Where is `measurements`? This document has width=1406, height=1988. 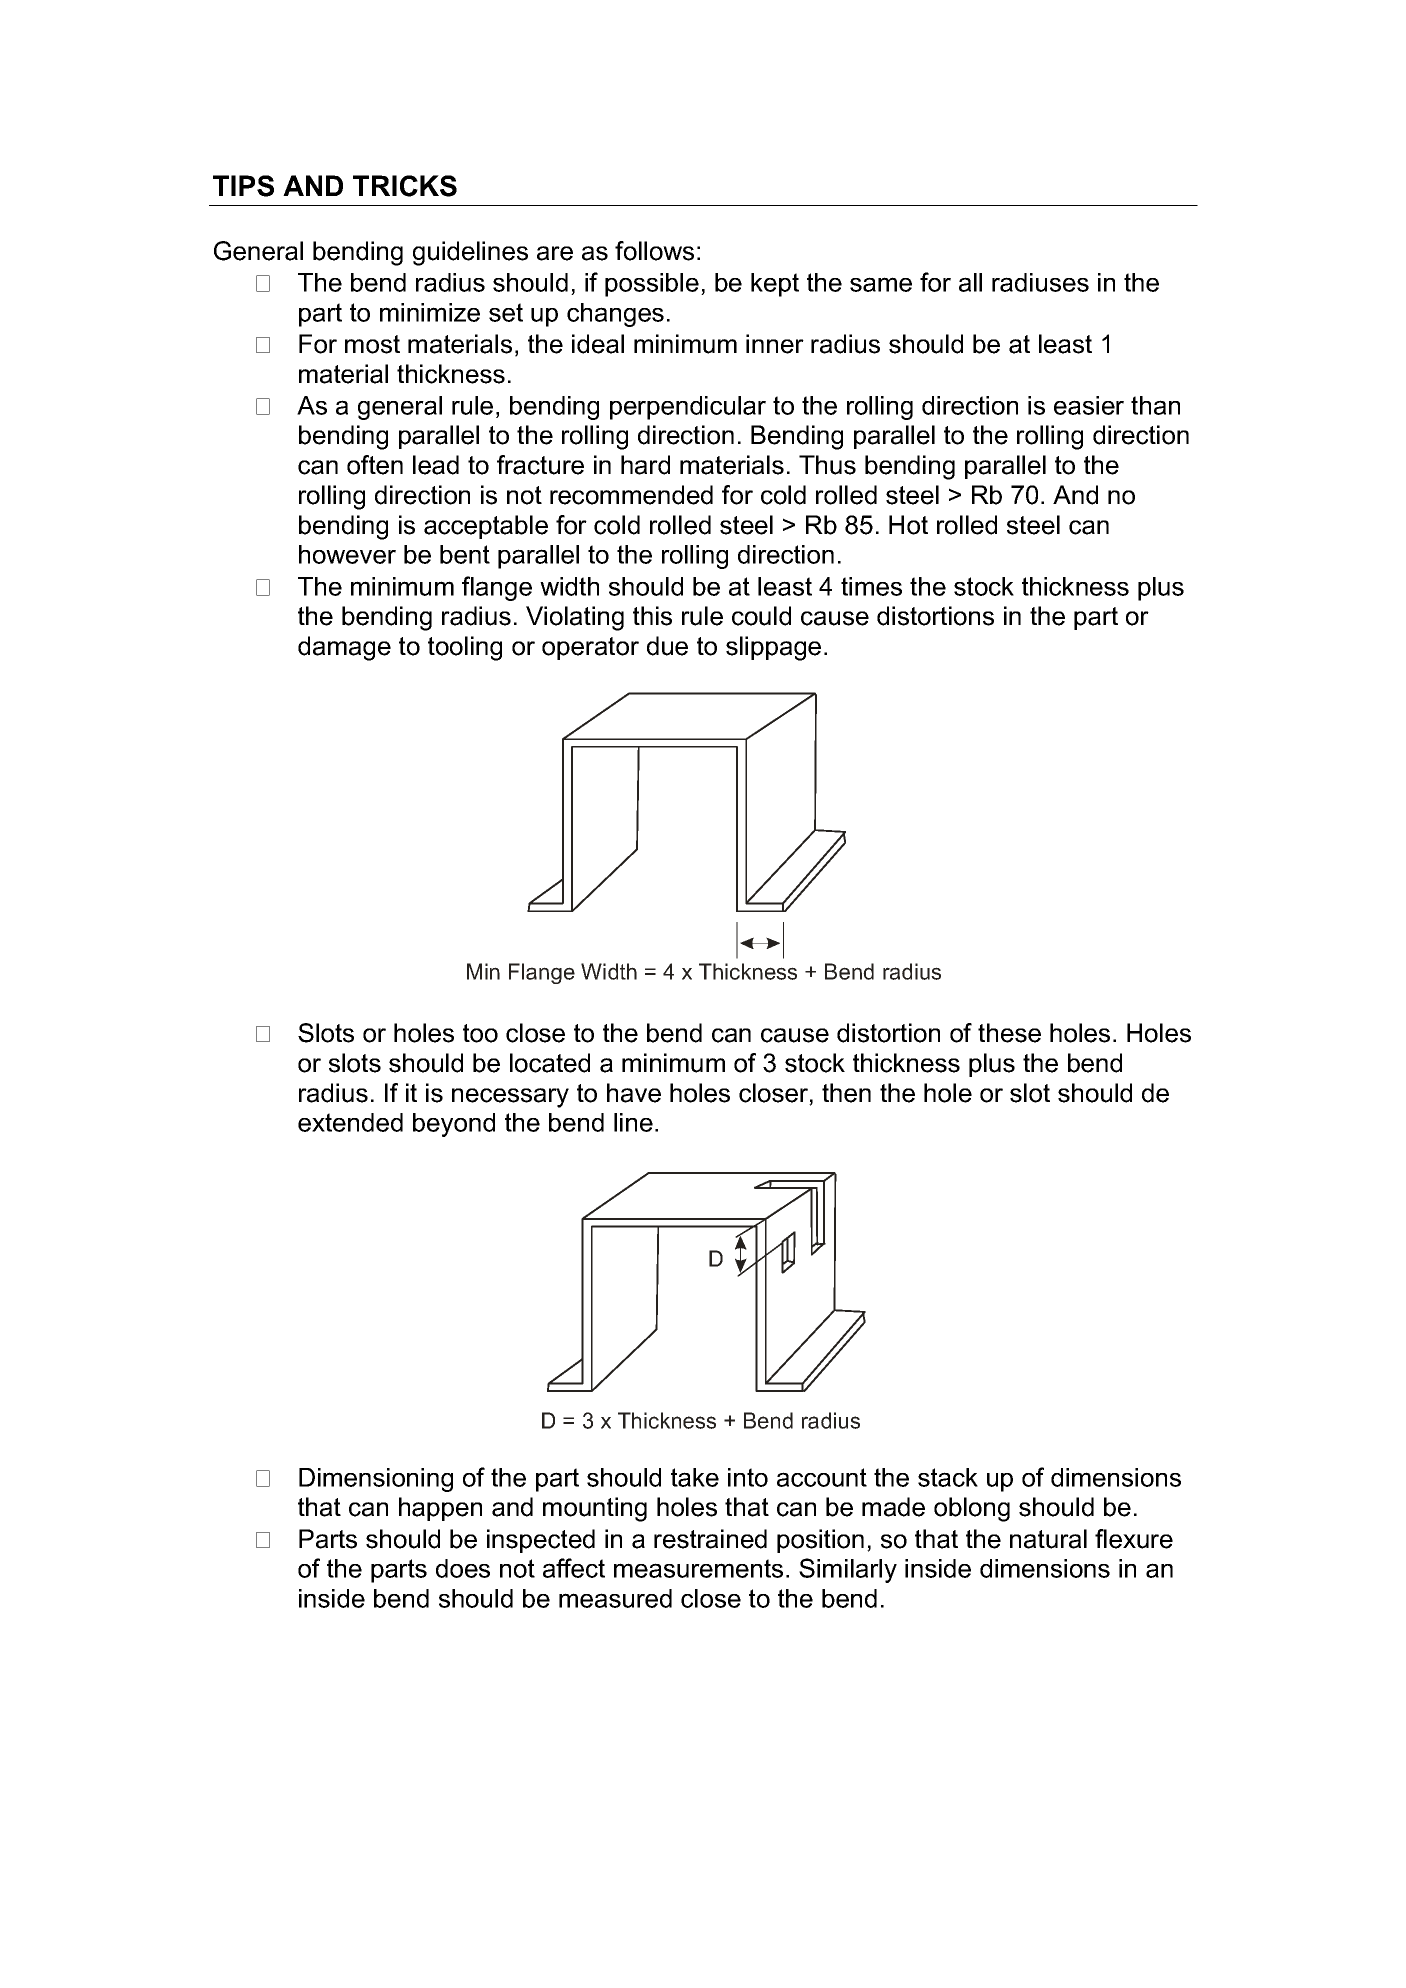
measurements is located at coordinates (698, 1568).
